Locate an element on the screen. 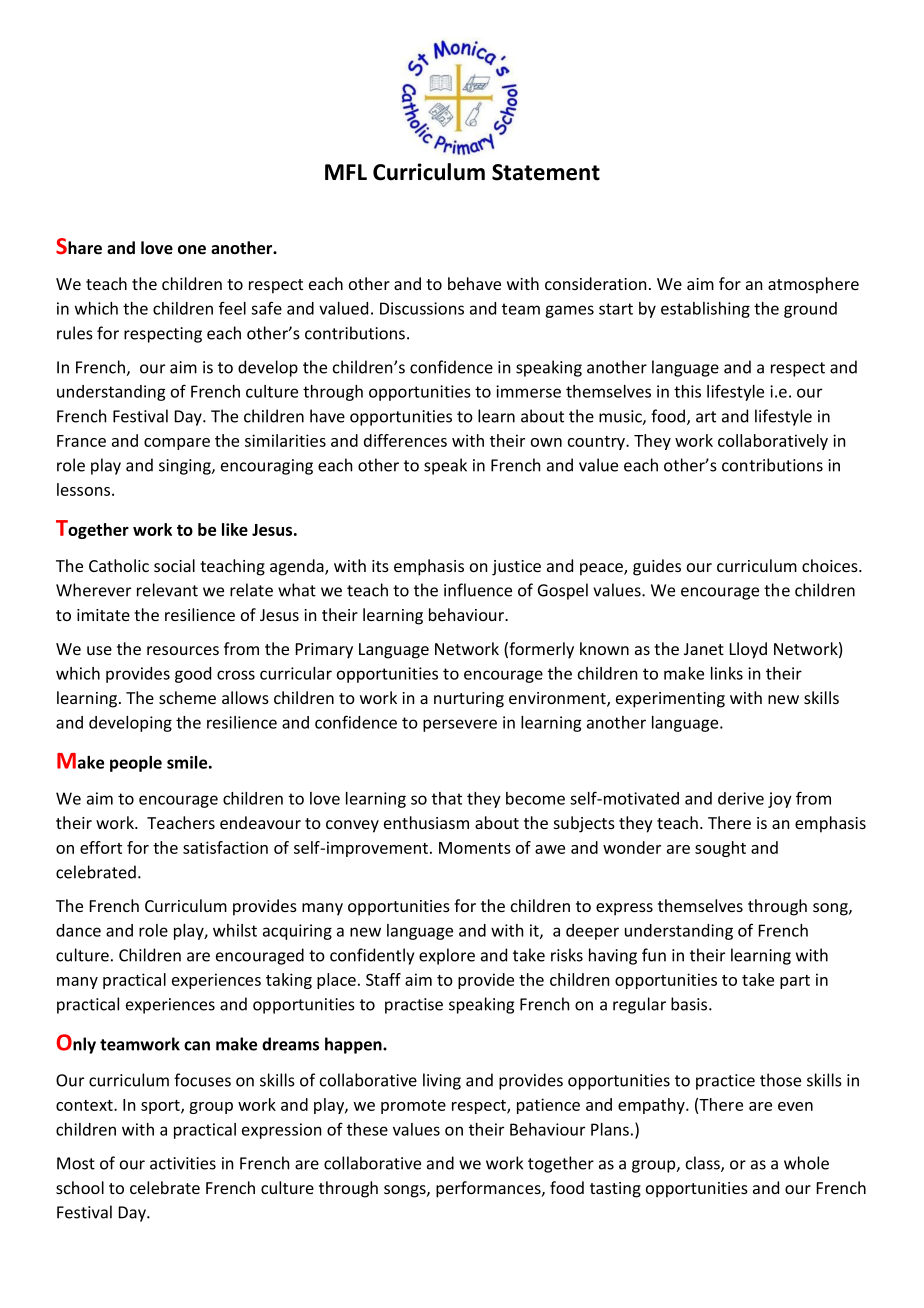  atmosphere is located at coordinates (813, 285).
